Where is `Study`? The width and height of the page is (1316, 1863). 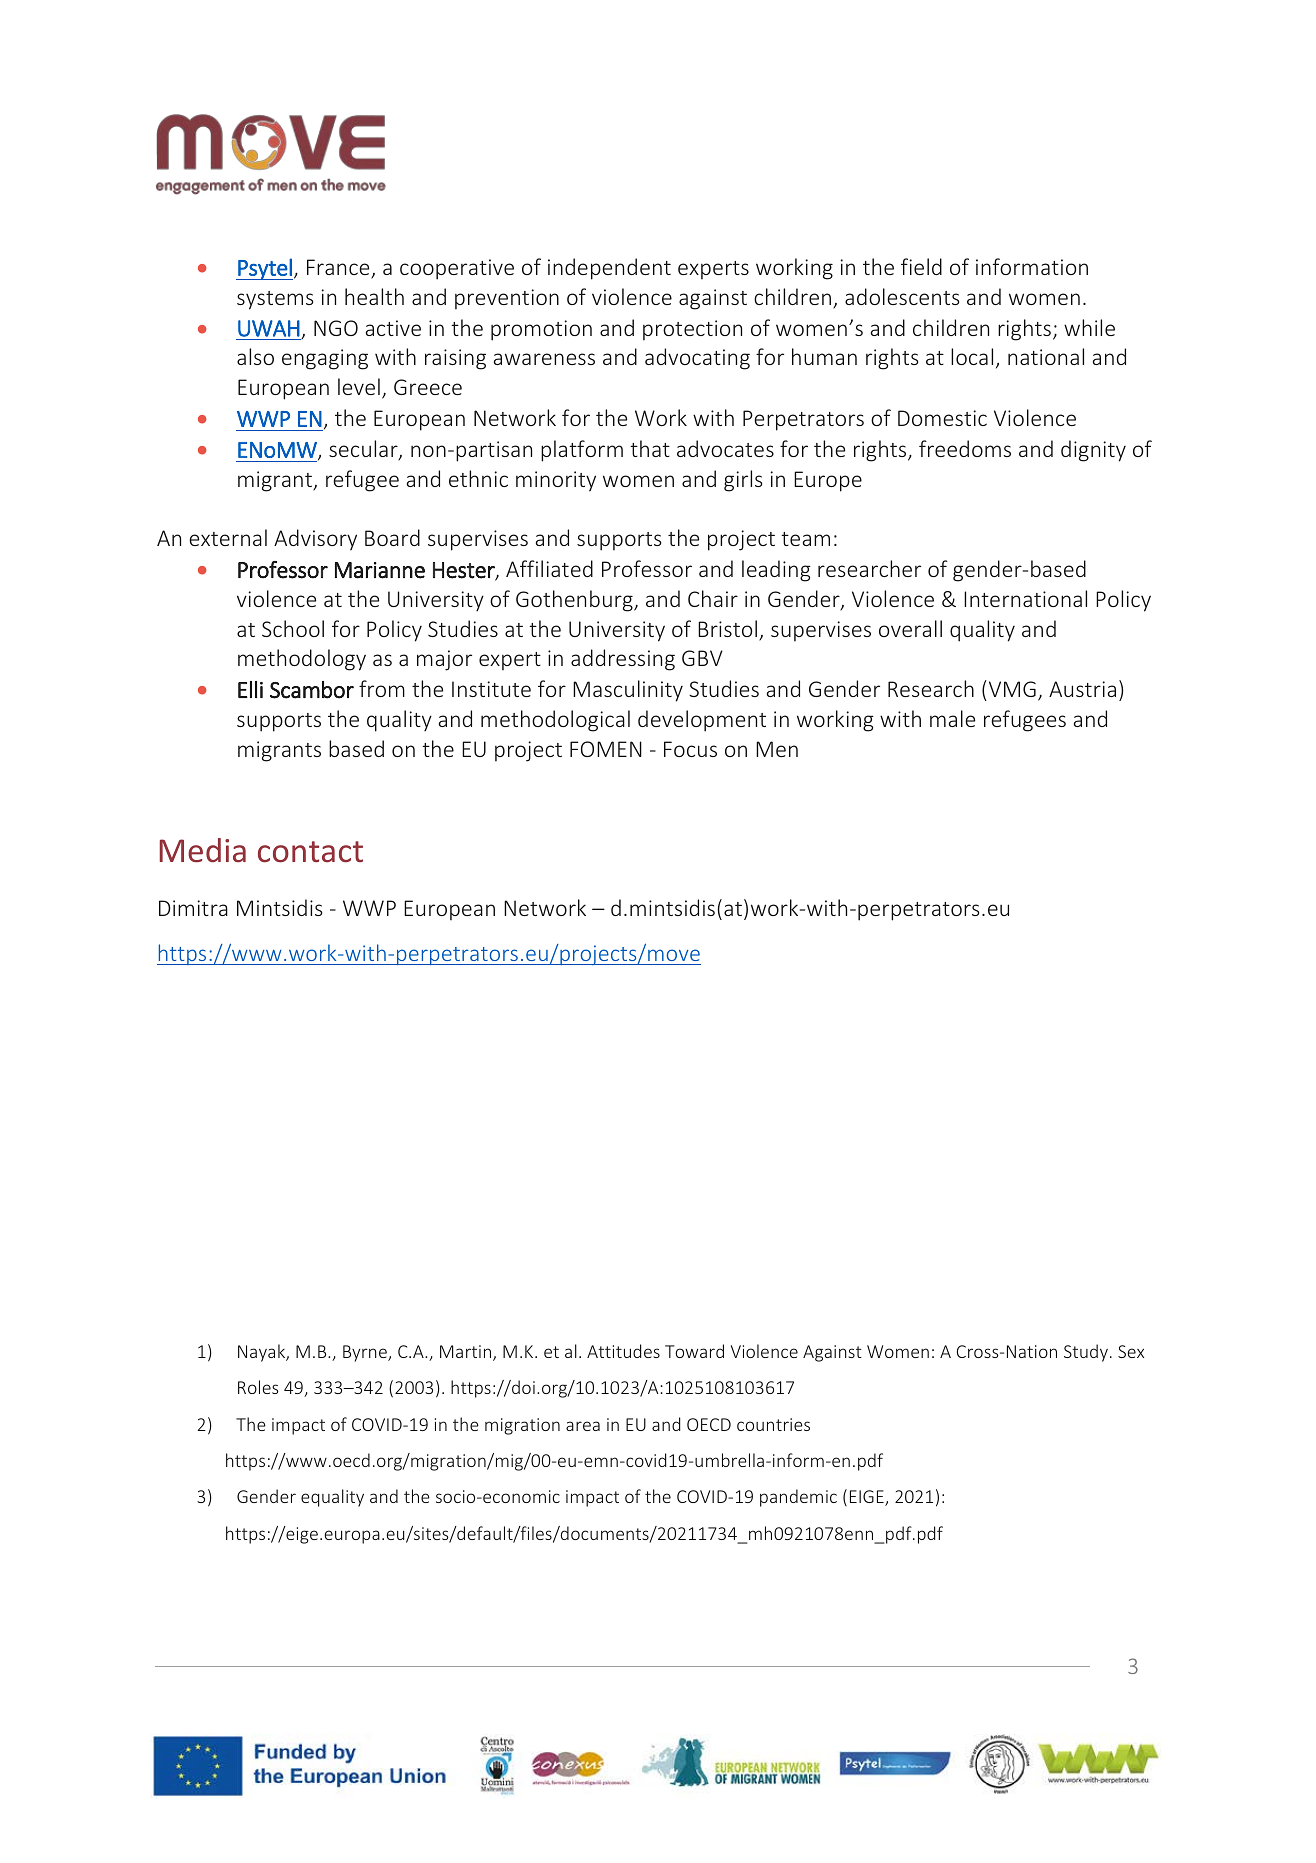
Study is located at coordinates (1086, 1353).
